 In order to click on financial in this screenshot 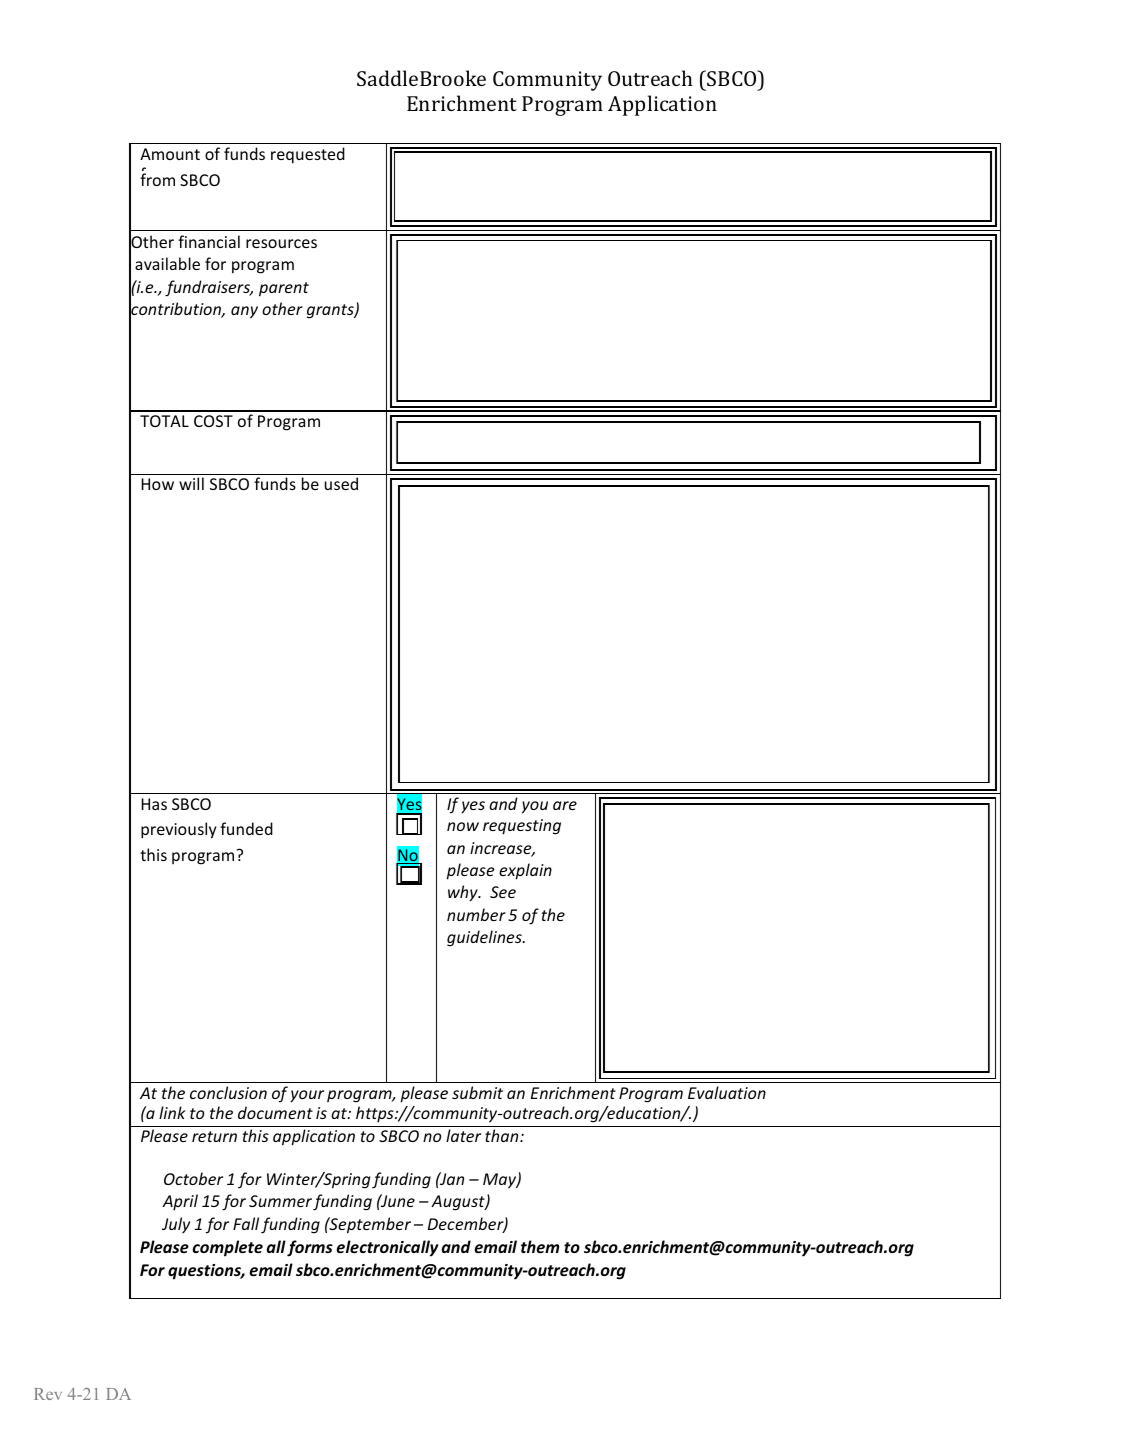, I will do `click(209, 241)`.
